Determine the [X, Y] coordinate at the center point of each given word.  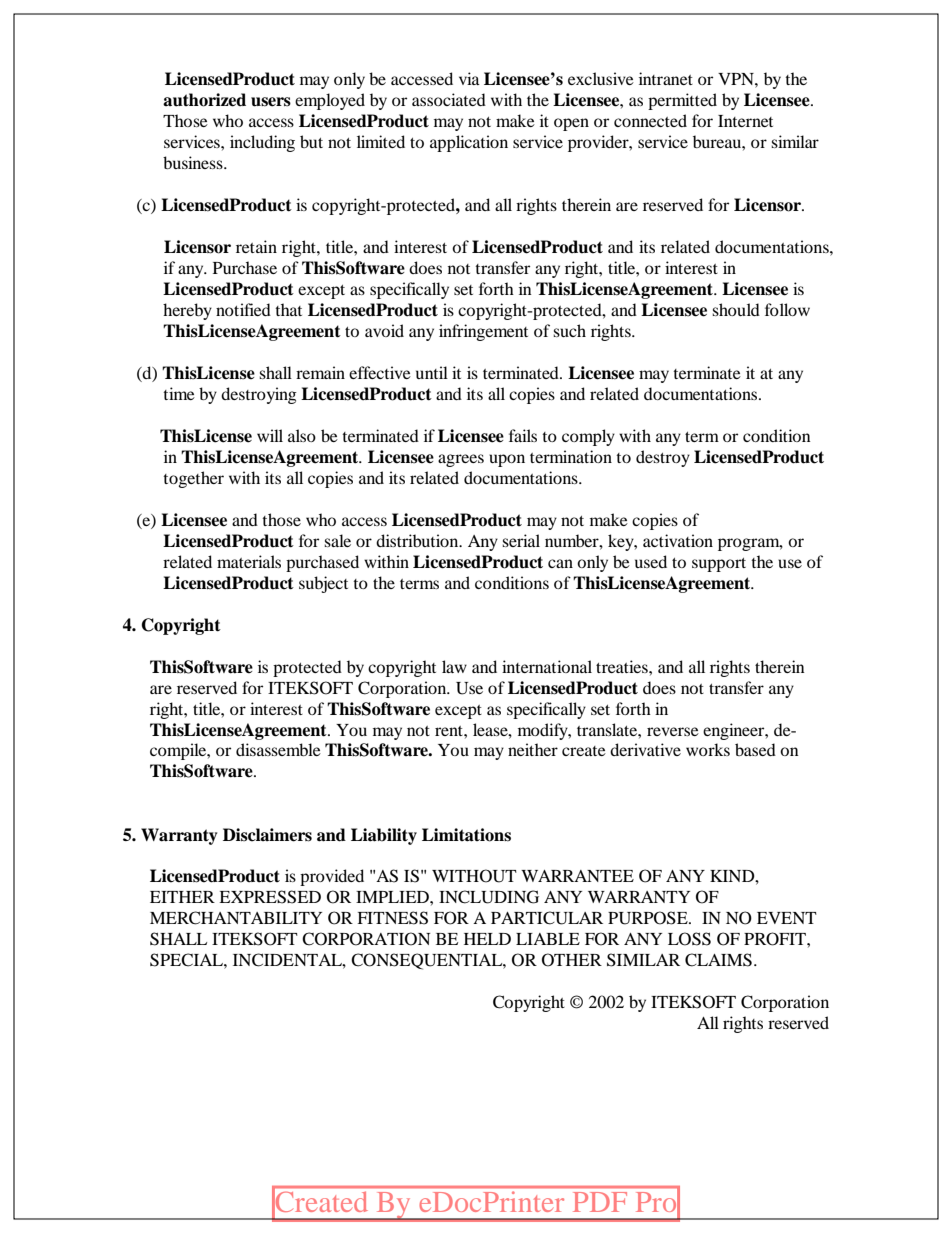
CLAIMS [718, 960]
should [736, 309]
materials [249, 561]
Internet [745, 121]
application [469, 143]
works [708, 749]
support [719, 565]
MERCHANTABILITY [236, 918]
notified [243, 309]
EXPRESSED [270, 897]
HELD [487, 939]
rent [450, 731]
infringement [483, 332]
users [271, 102]
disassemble [278, 749]
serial [521, 540]
